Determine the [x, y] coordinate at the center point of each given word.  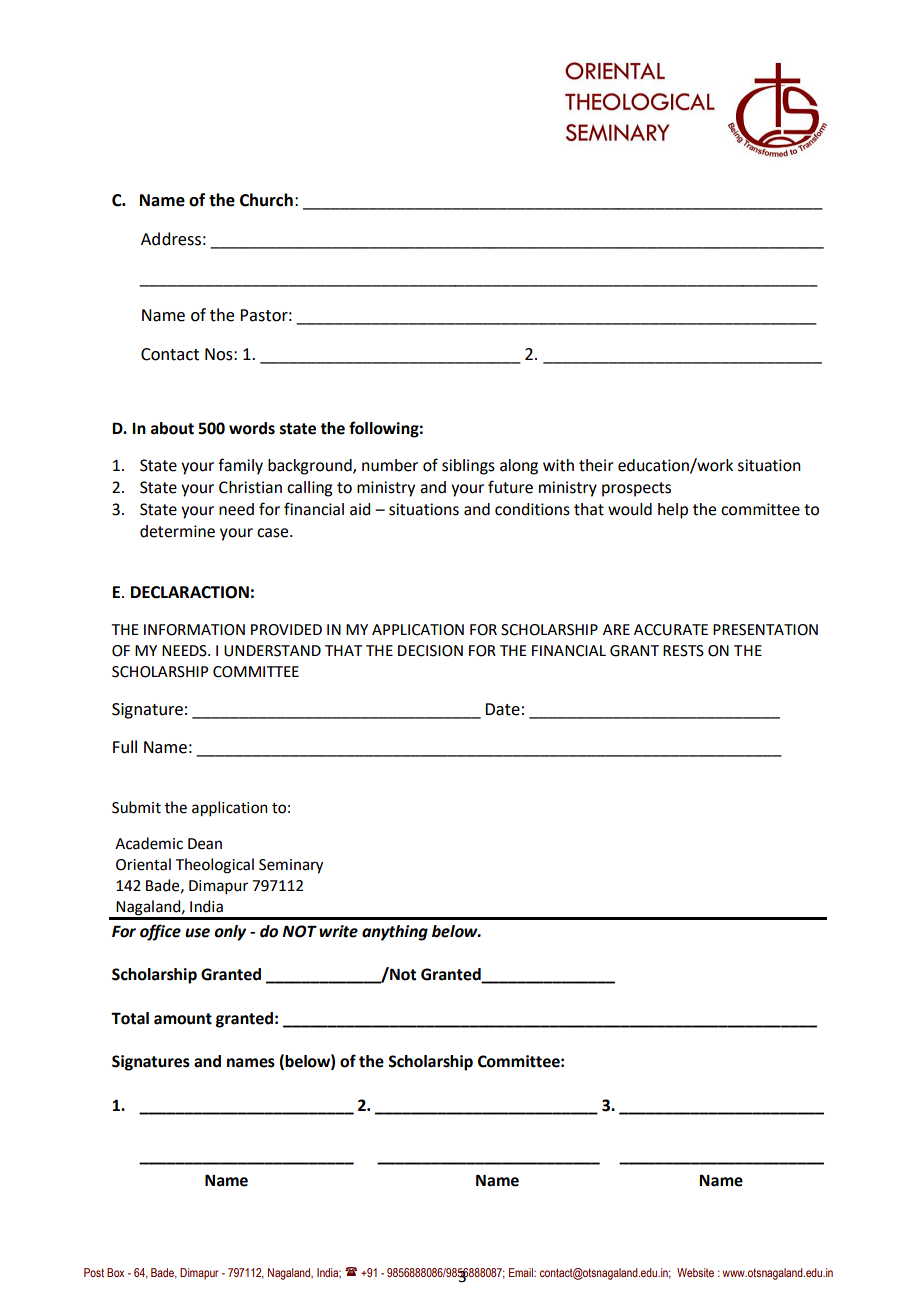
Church [266, 200]
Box [115, 1272]
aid [360, 509]
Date [502, 709]
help [673, 511]
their [596, 465]
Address [171, 239]
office [160, 932]
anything [395, 933]
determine [177, 531]
